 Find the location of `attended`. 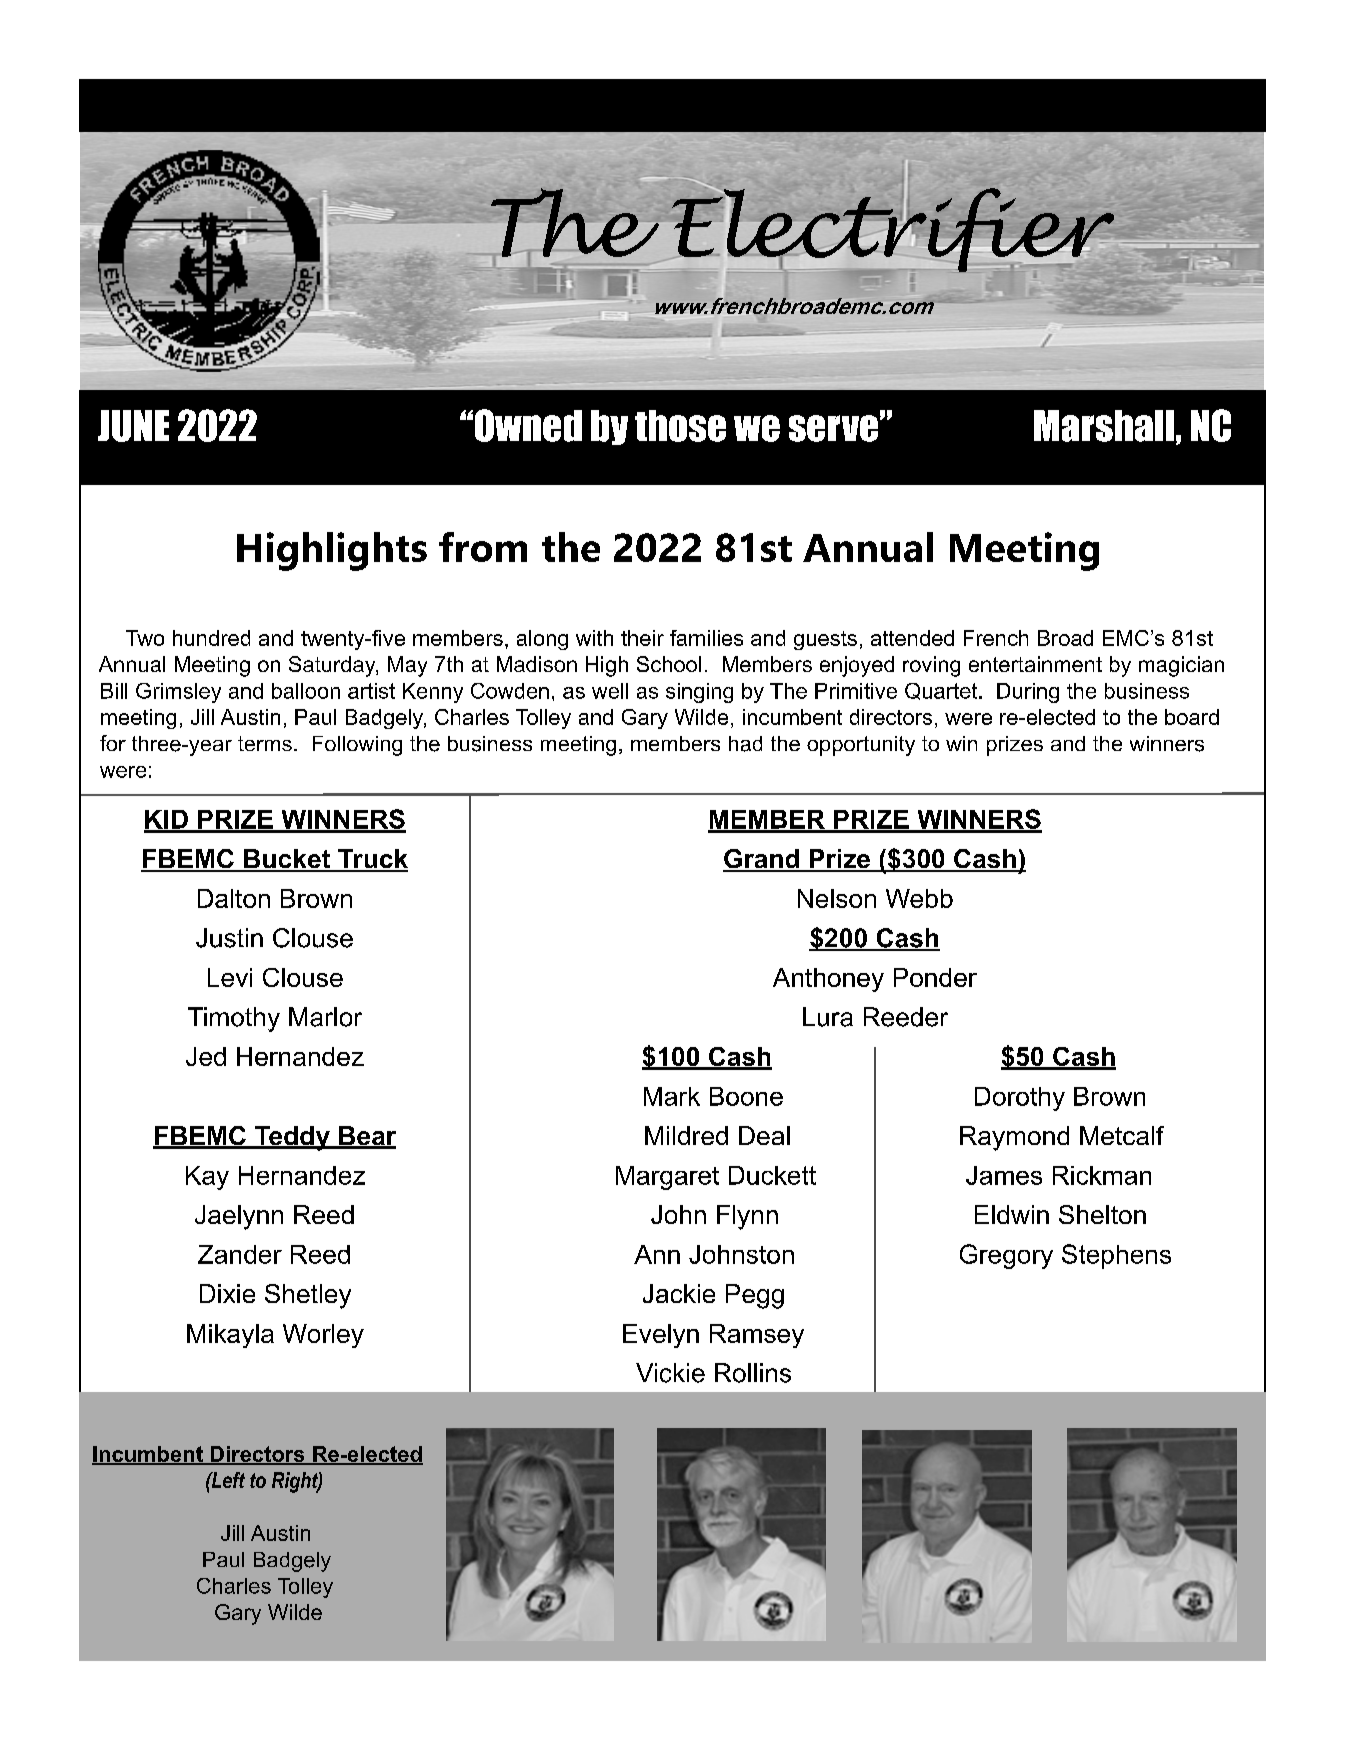

attended is located at coordinates (912, 638).
